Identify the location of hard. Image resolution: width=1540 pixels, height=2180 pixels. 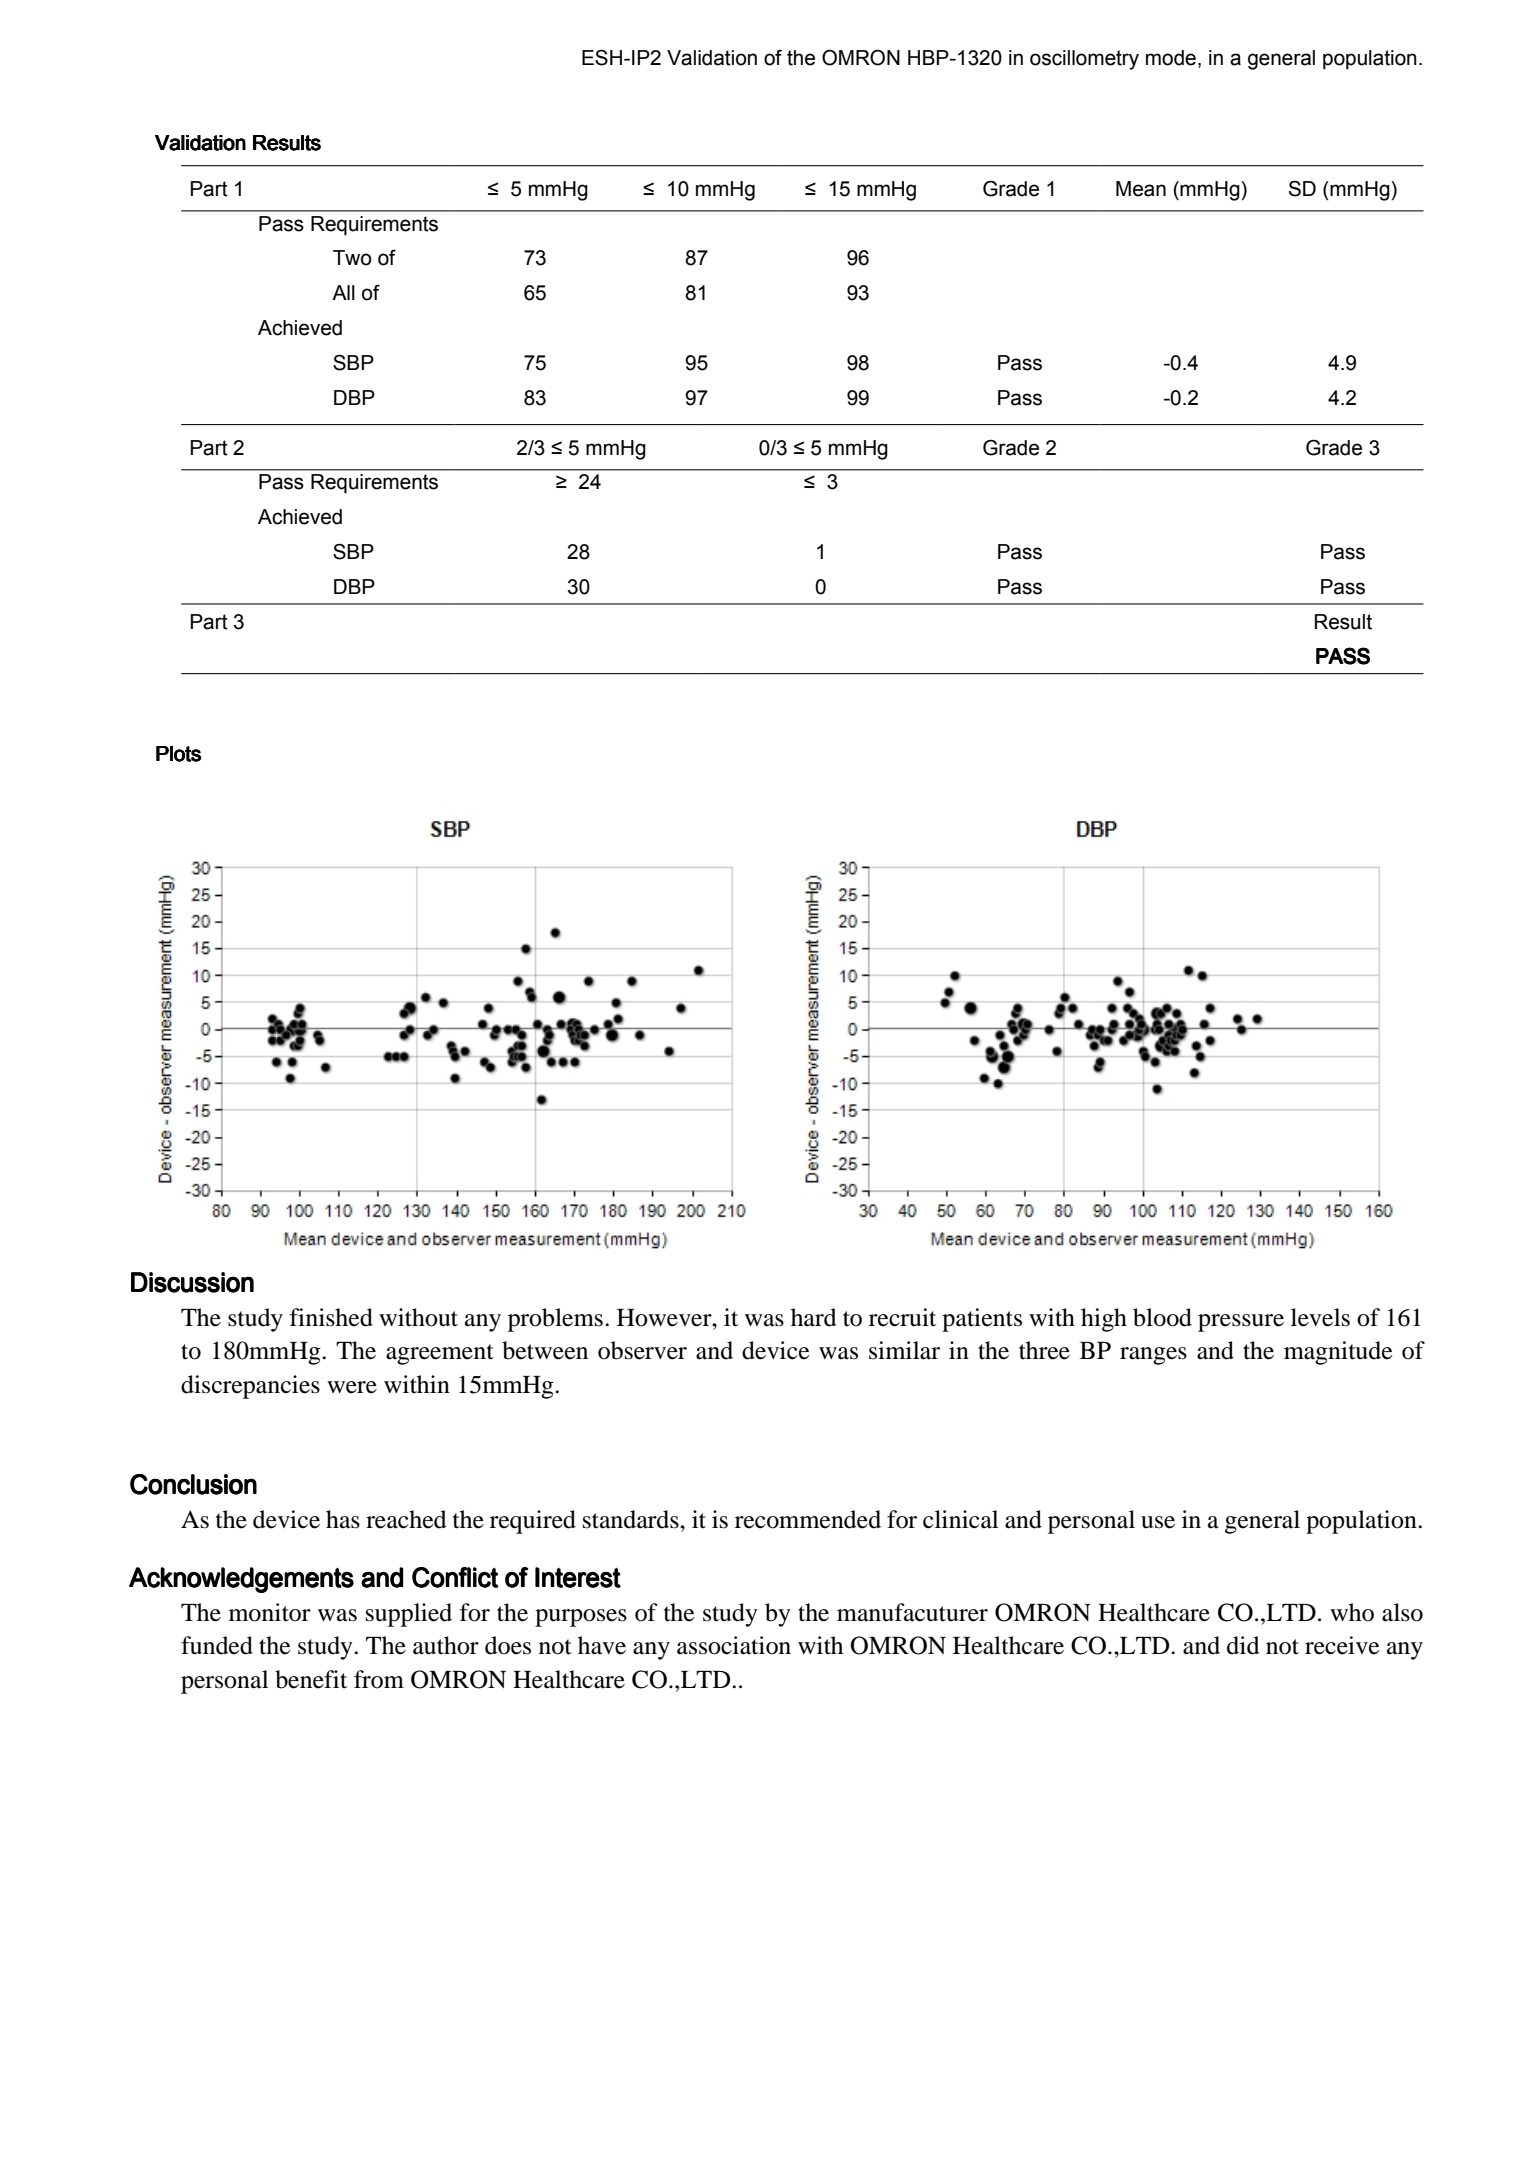
(814, 1317).
